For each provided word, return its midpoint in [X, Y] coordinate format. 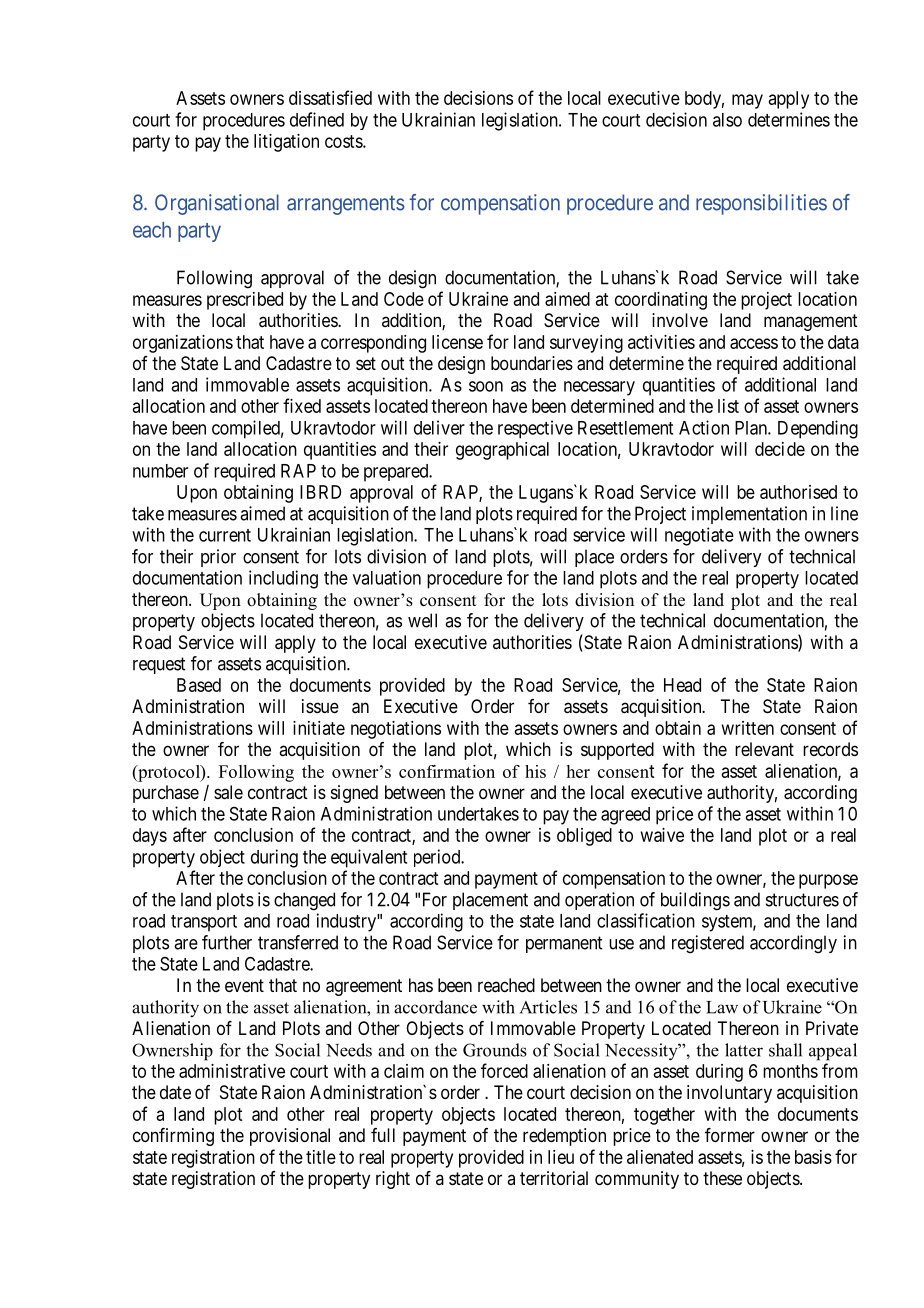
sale [228, 792]
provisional [290, 1137]
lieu [561, 1157]
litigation [286, 143]
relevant [764, 749]
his [535, 771]
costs [344, 141]
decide [780, 449]
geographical [502, 451]
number [160, 471]
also [727, 120]
